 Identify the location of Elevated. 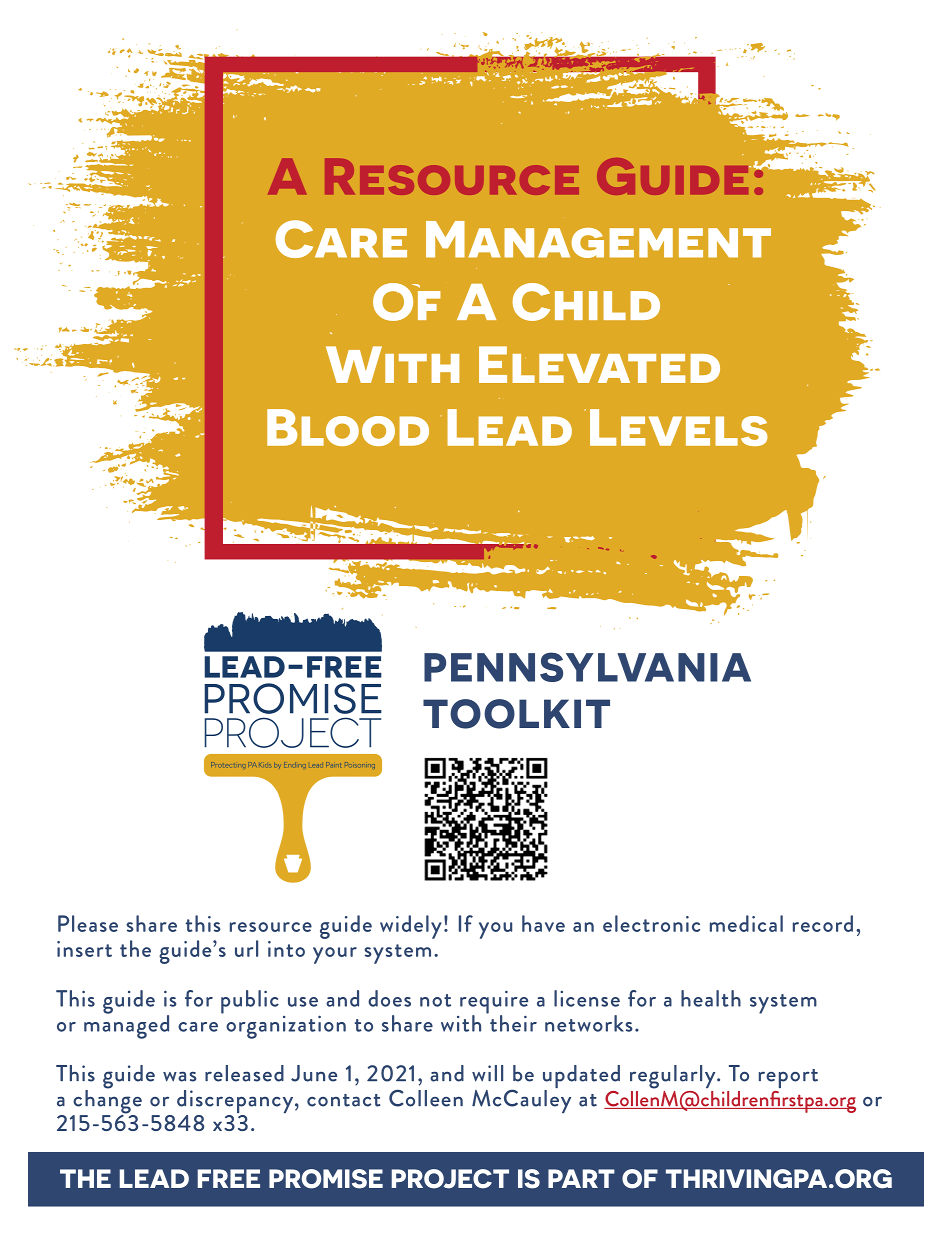
(599, 364).
